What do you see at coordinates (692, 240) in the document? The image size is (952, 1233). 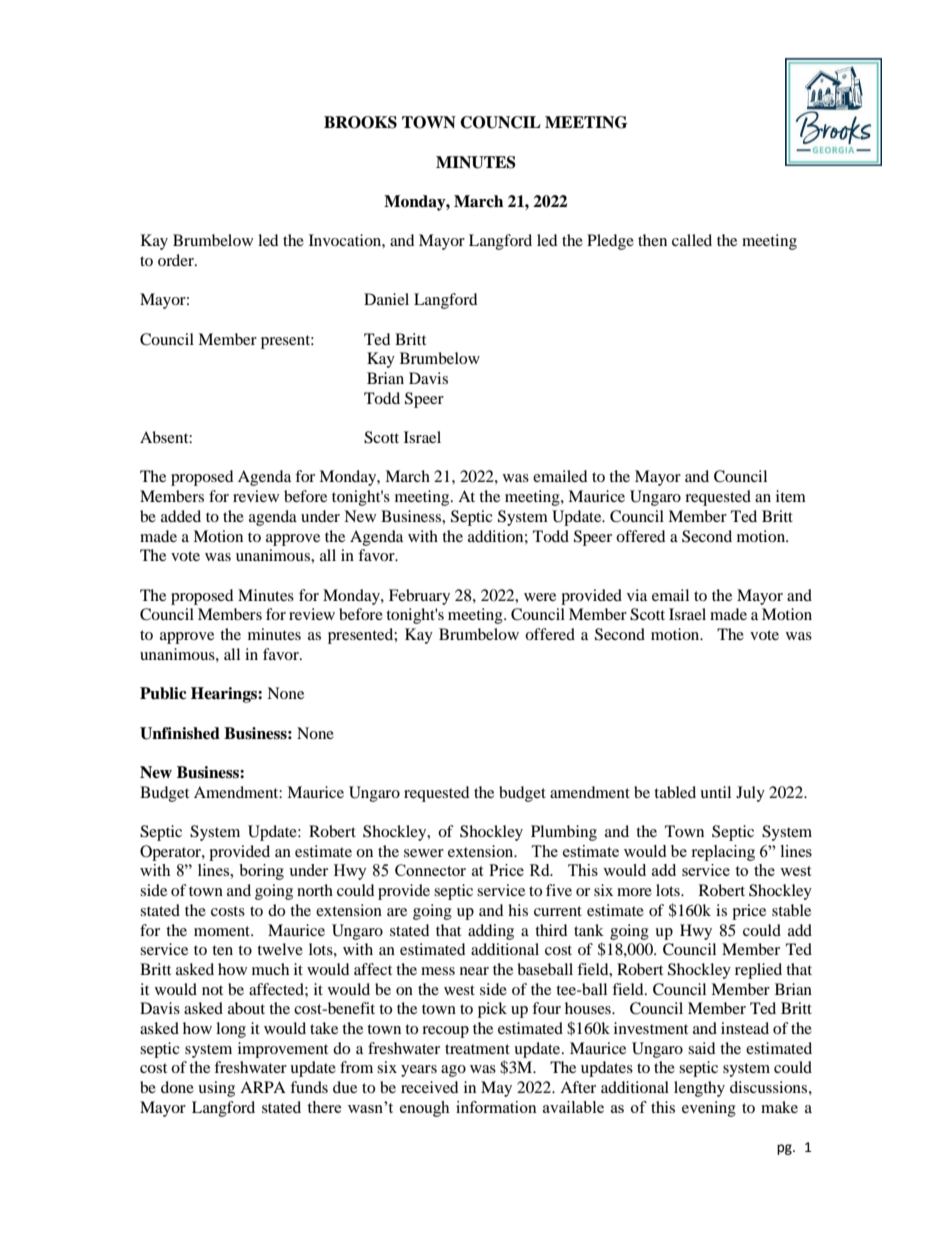 I see `called` at bounding box center [692, 240].
